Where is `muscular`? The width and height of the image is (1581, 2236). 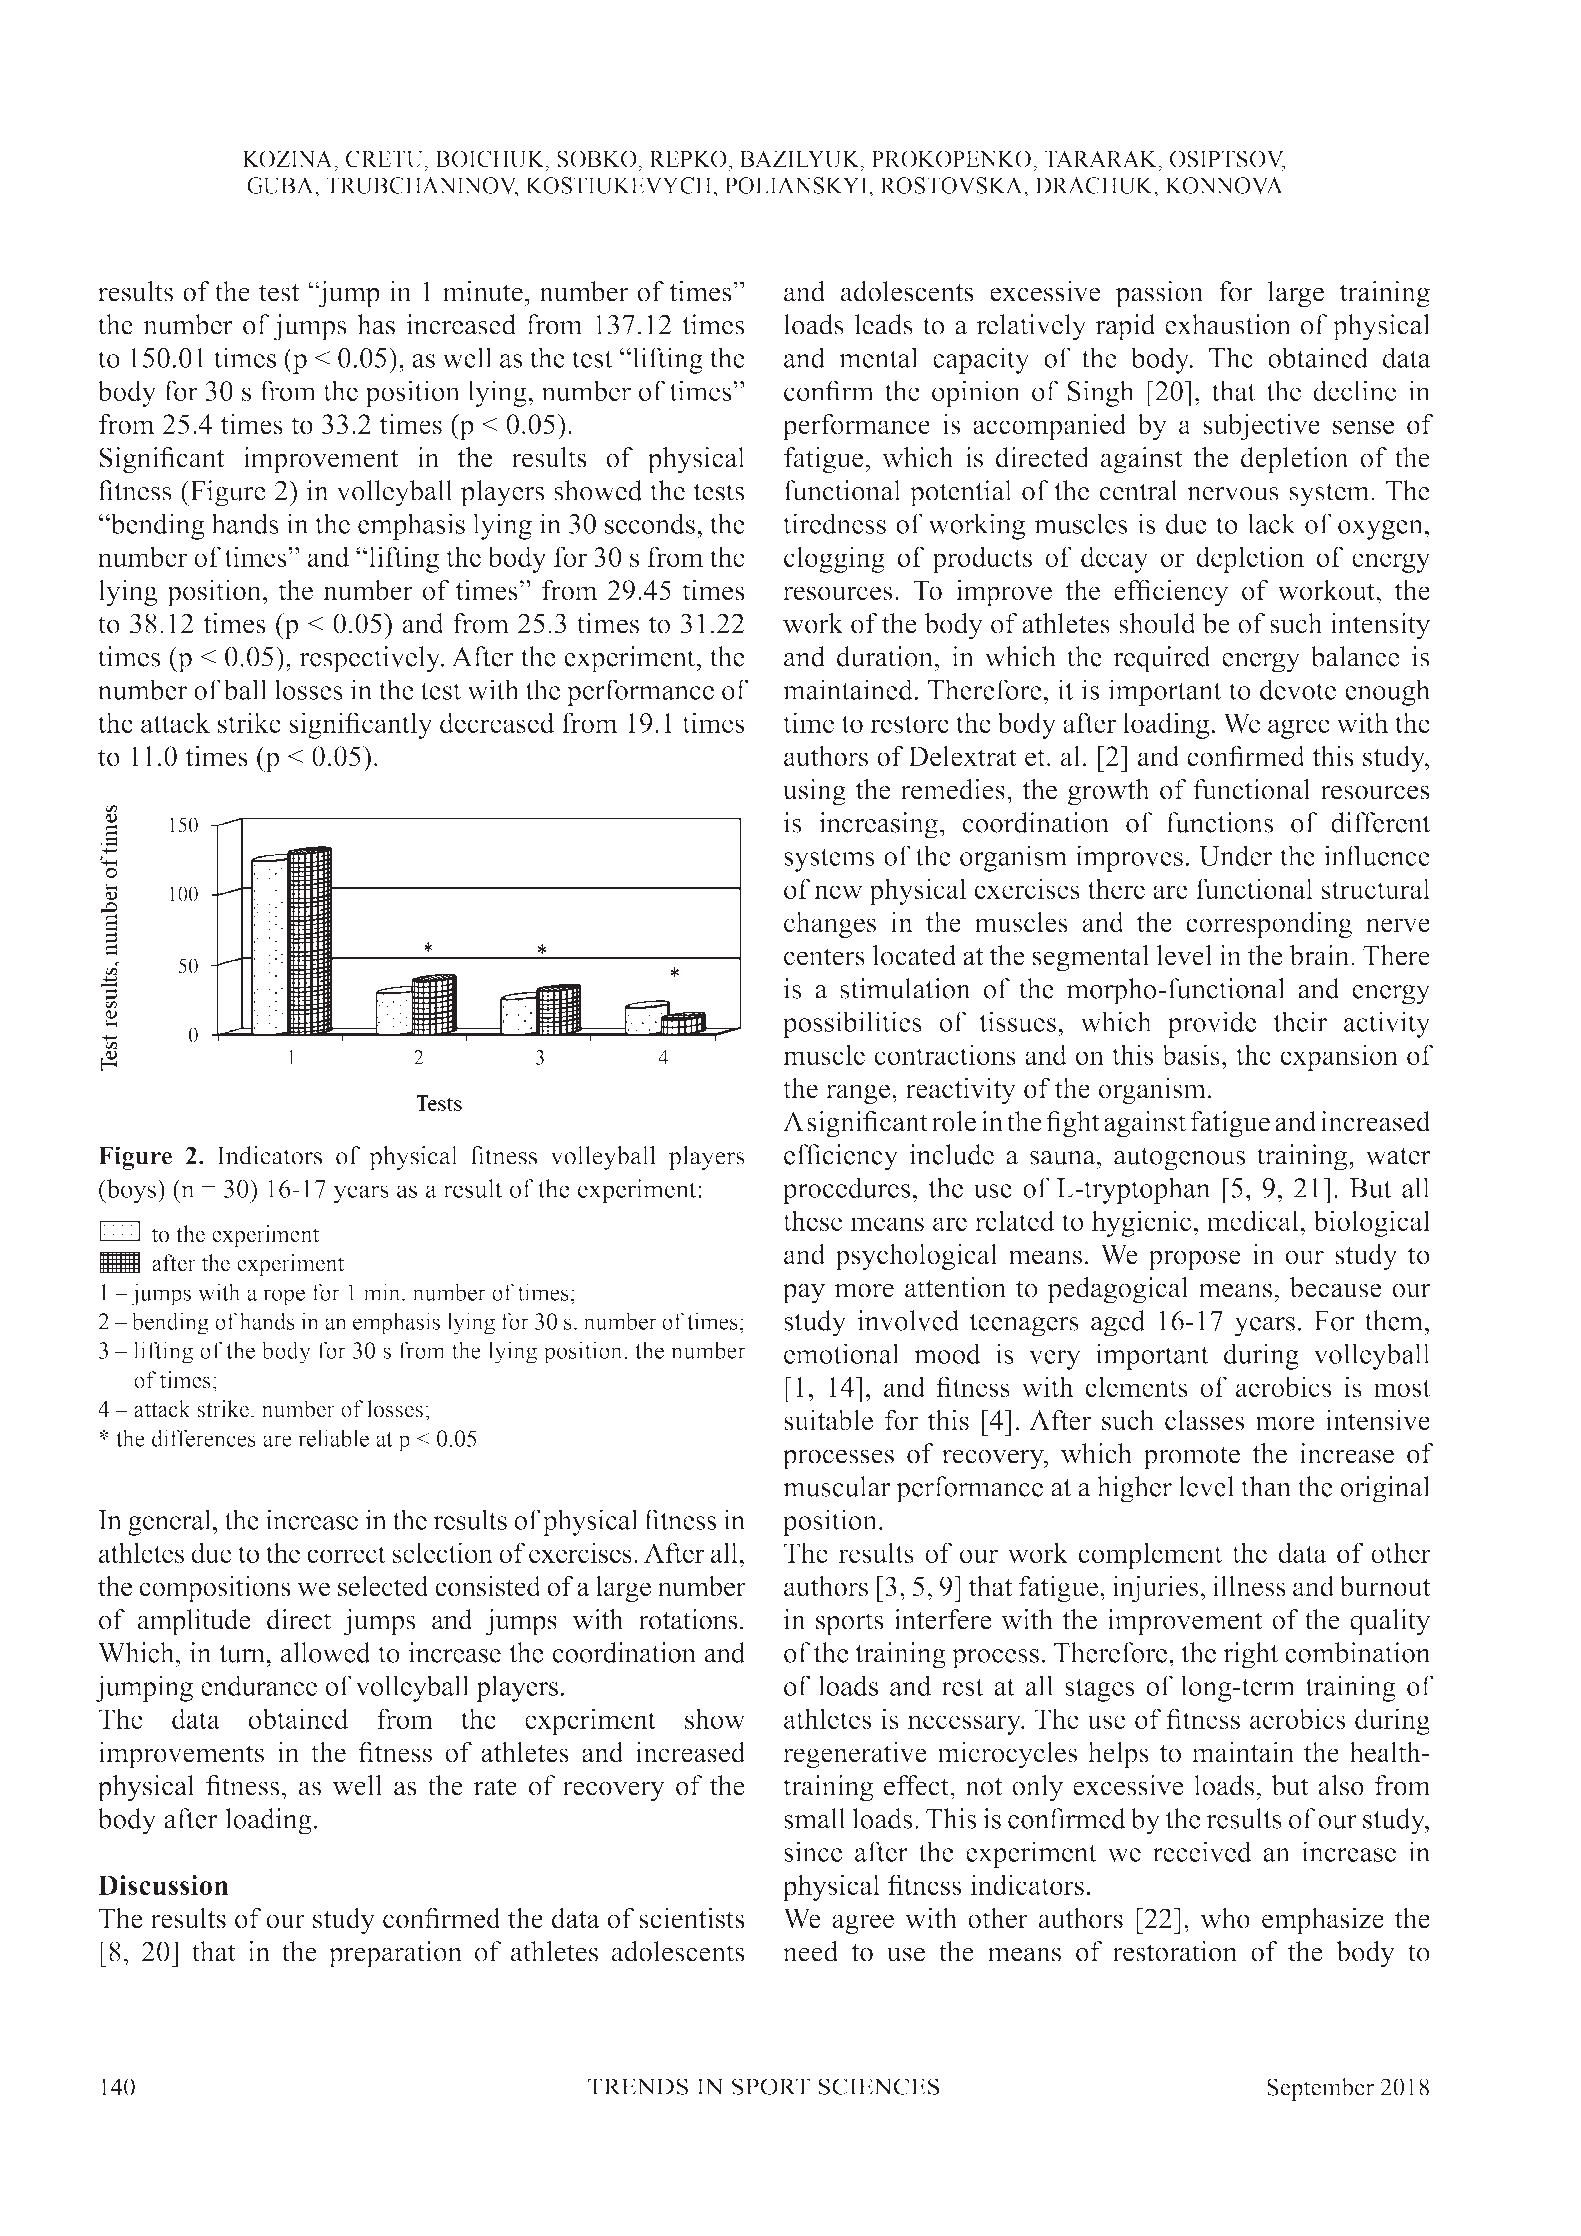
muscular is located at coordinates (836, 1486).
